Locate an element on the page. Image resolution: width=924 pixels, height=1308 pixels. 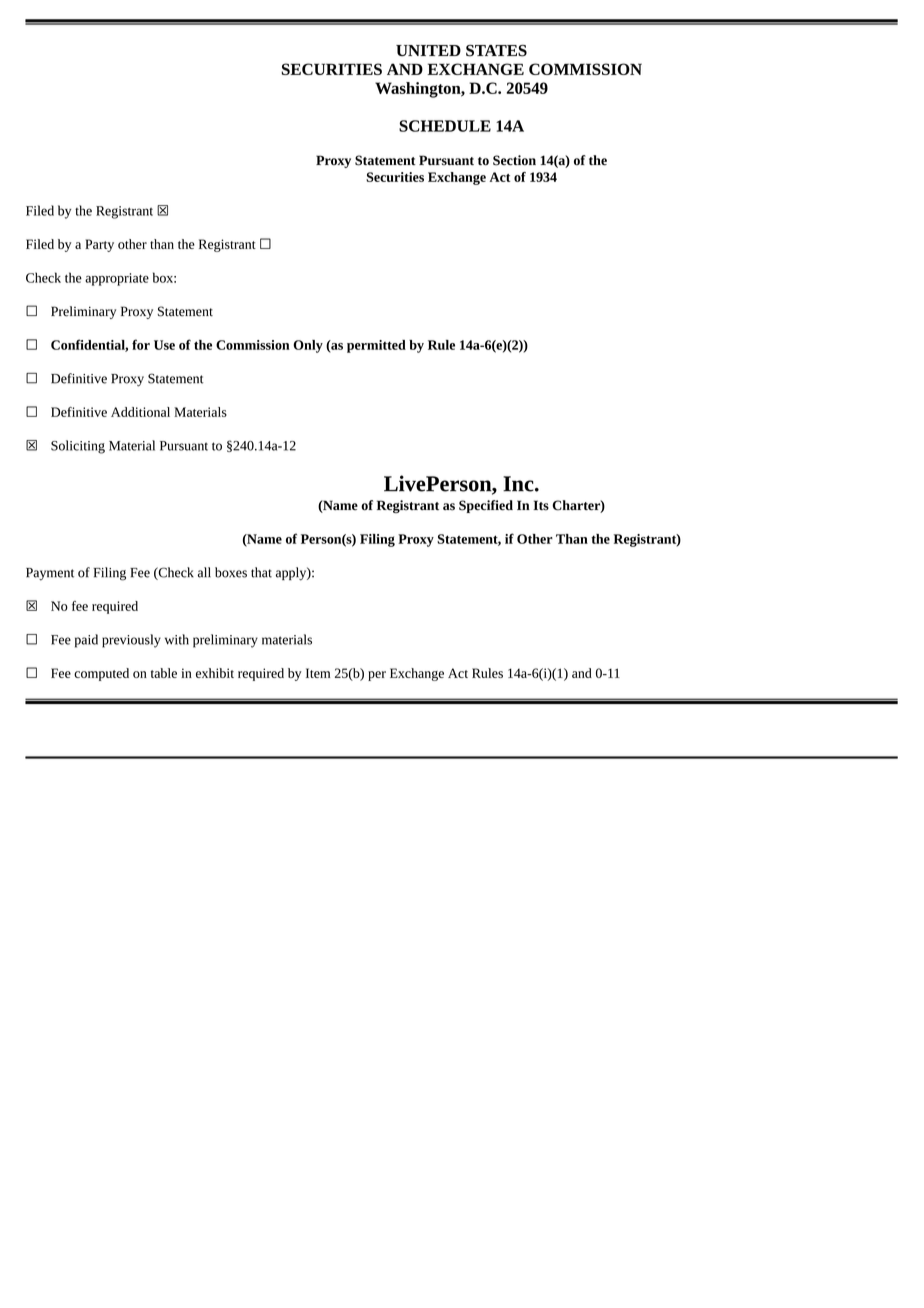
UNITED is located at coordinates (428, 50).
